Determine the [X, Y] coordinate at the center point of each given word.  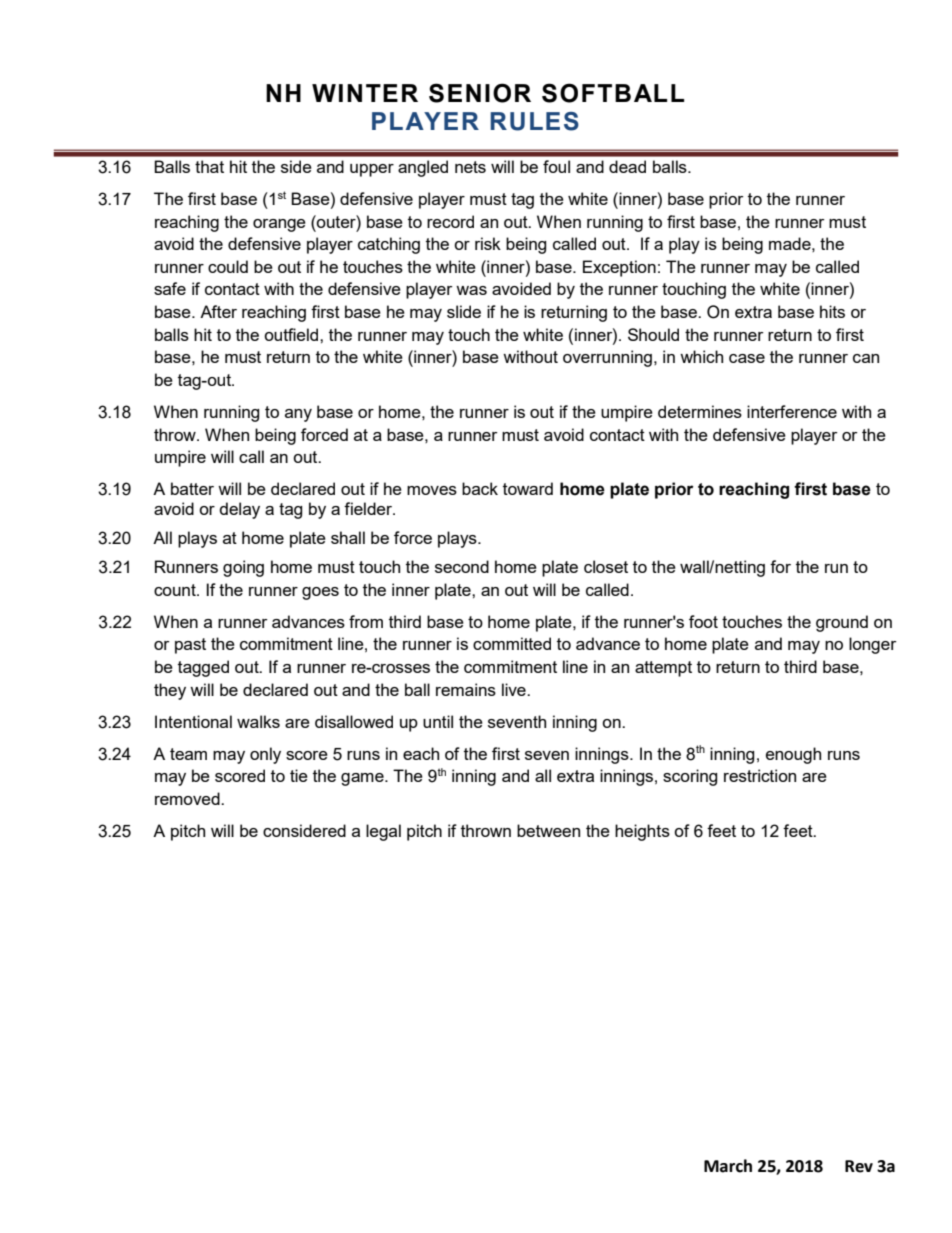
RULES [534, 121]
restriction [760, 775]
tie [299, 775]
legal [383, 832]
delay [239, 510]
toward [528, 488]
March [728, 1166]
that [209, 166]
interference [792, 411]
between [548, 830]
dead [627, 166]
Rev [859, 1166]
